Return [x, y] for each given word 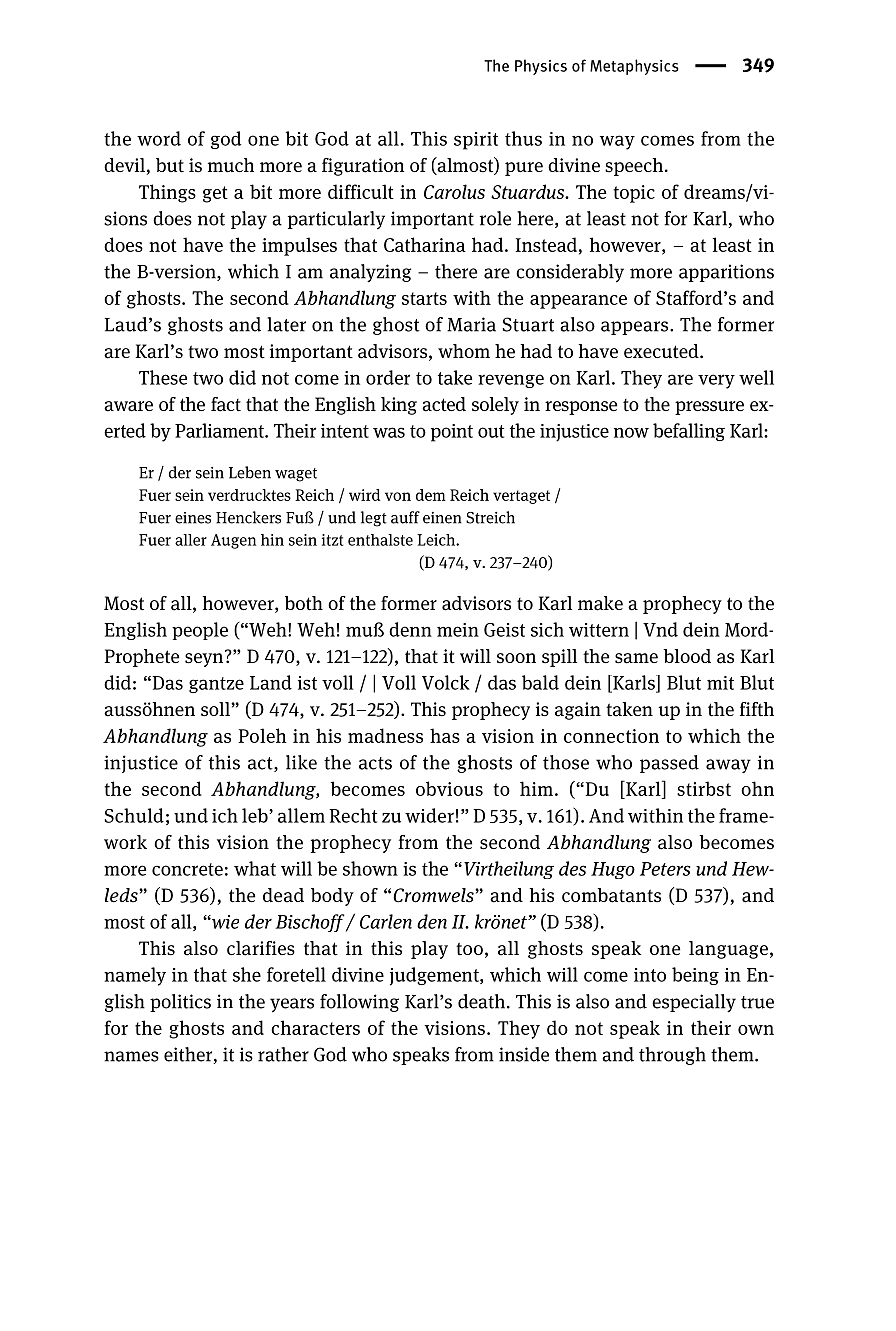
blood [687, 656]
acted [444, 404]
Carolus [454, 191]
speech [634, 167]
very [716, 381]
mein [458, 630]
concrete [187, 869]
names [131, 1056]
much [231, 165]
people [200, 631]
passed [669, 764]
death [481, 1001]
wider [429, 815]
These [163, 377]
